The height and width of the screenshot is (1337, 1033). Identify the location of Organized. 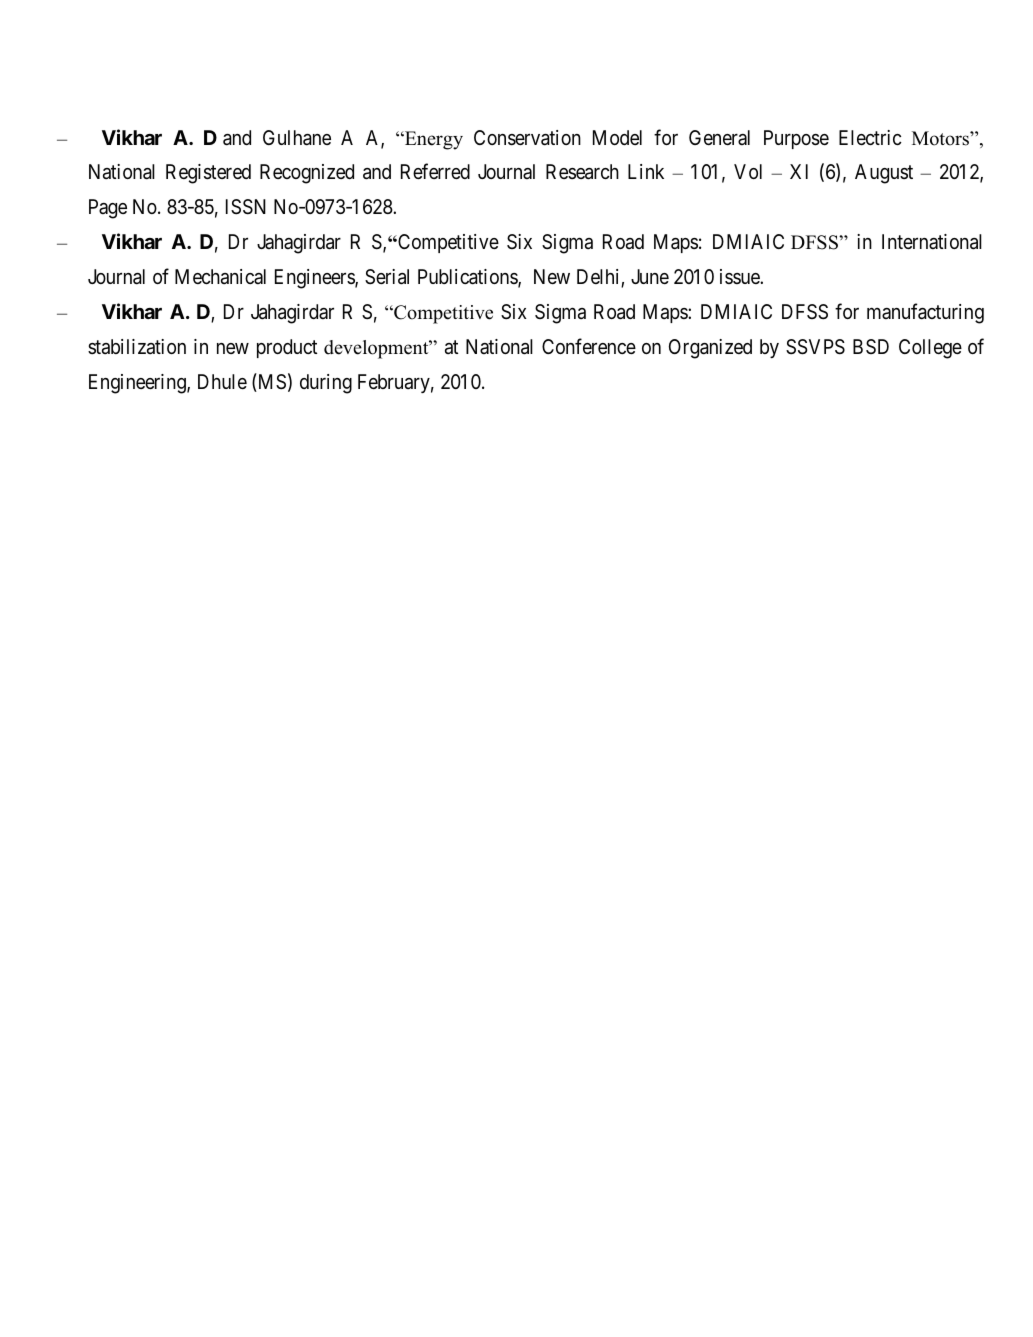
(710, 349).
